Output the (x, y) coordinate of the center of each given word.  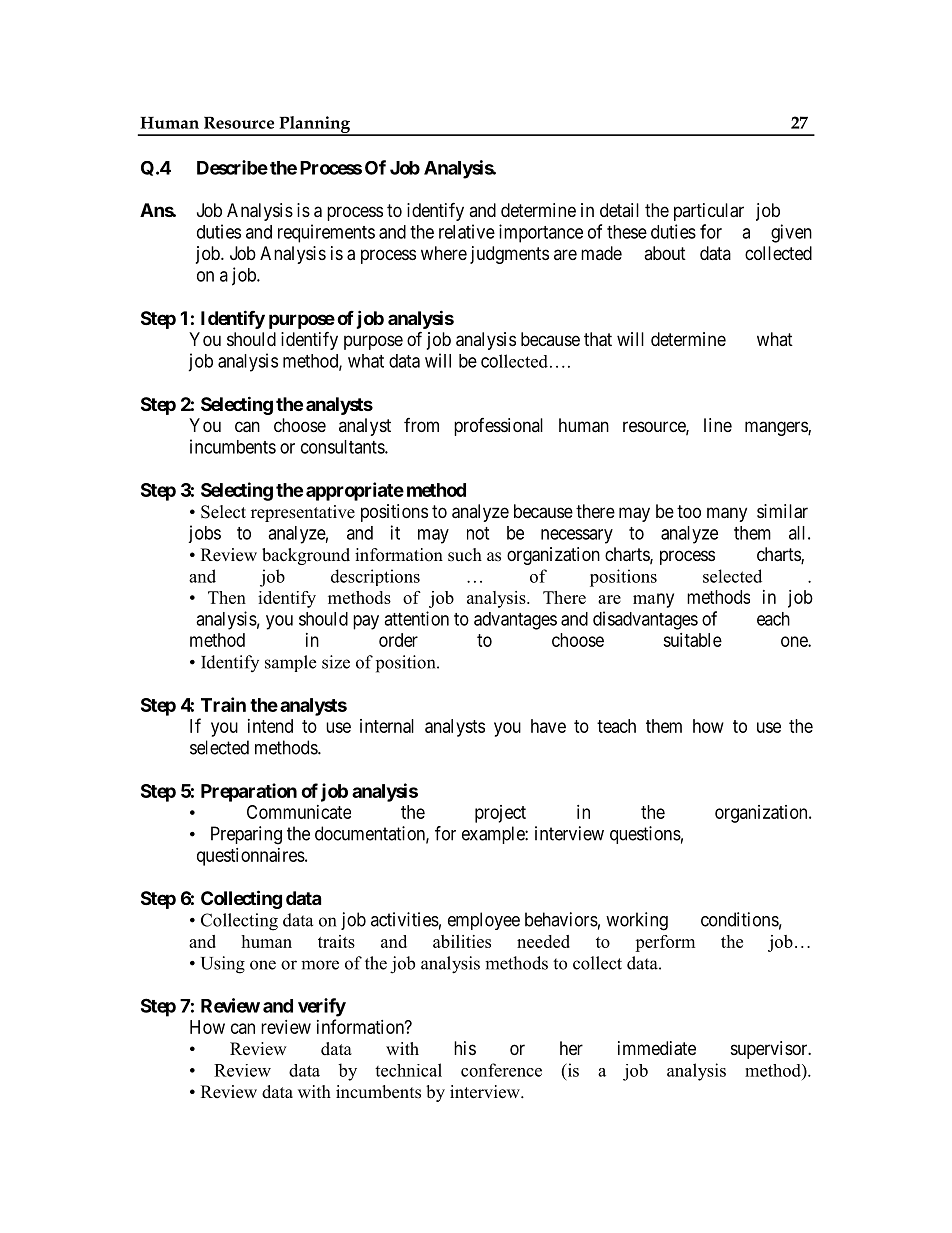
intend (270, 726)
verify (322, 1007)
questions (645, 835)
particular (709, 212)
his (465, 1048)
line (718, 425)
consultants (343, 447)
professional (498, 427)
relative (467, 231)
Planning (315, 125)
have (548, 726)
